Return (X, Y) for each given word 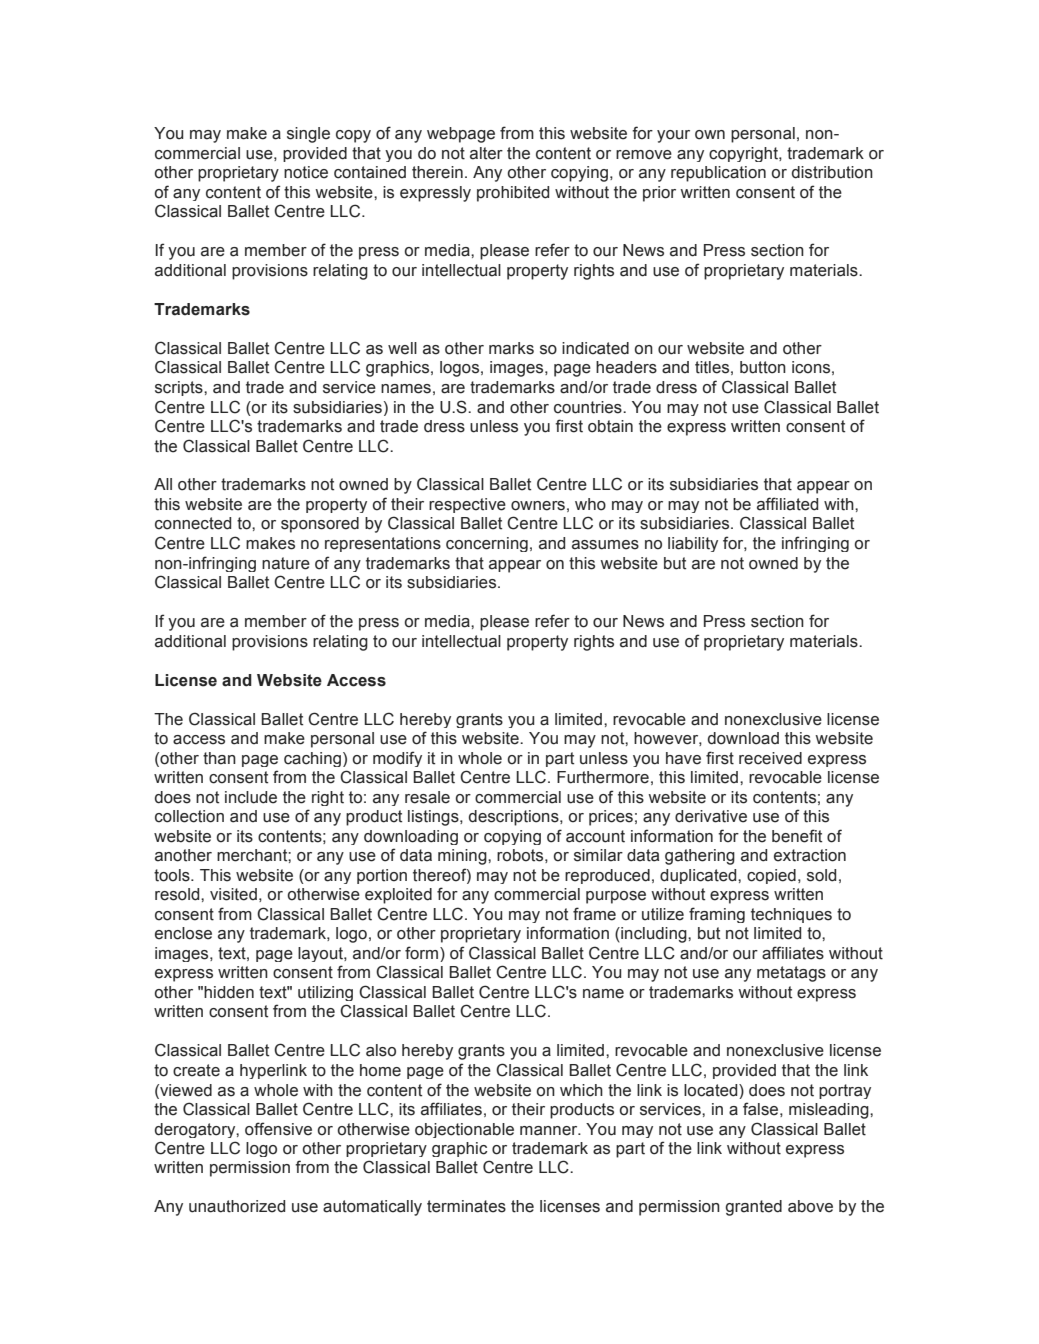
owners (538, 506)
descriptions (515, 818)
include (251, 797)
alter (486, 153)
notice (306, 172)
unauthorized (237, 1206)
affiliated (787, 504)
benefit (797, 836)
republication (718, 174)
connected (193, 523)
